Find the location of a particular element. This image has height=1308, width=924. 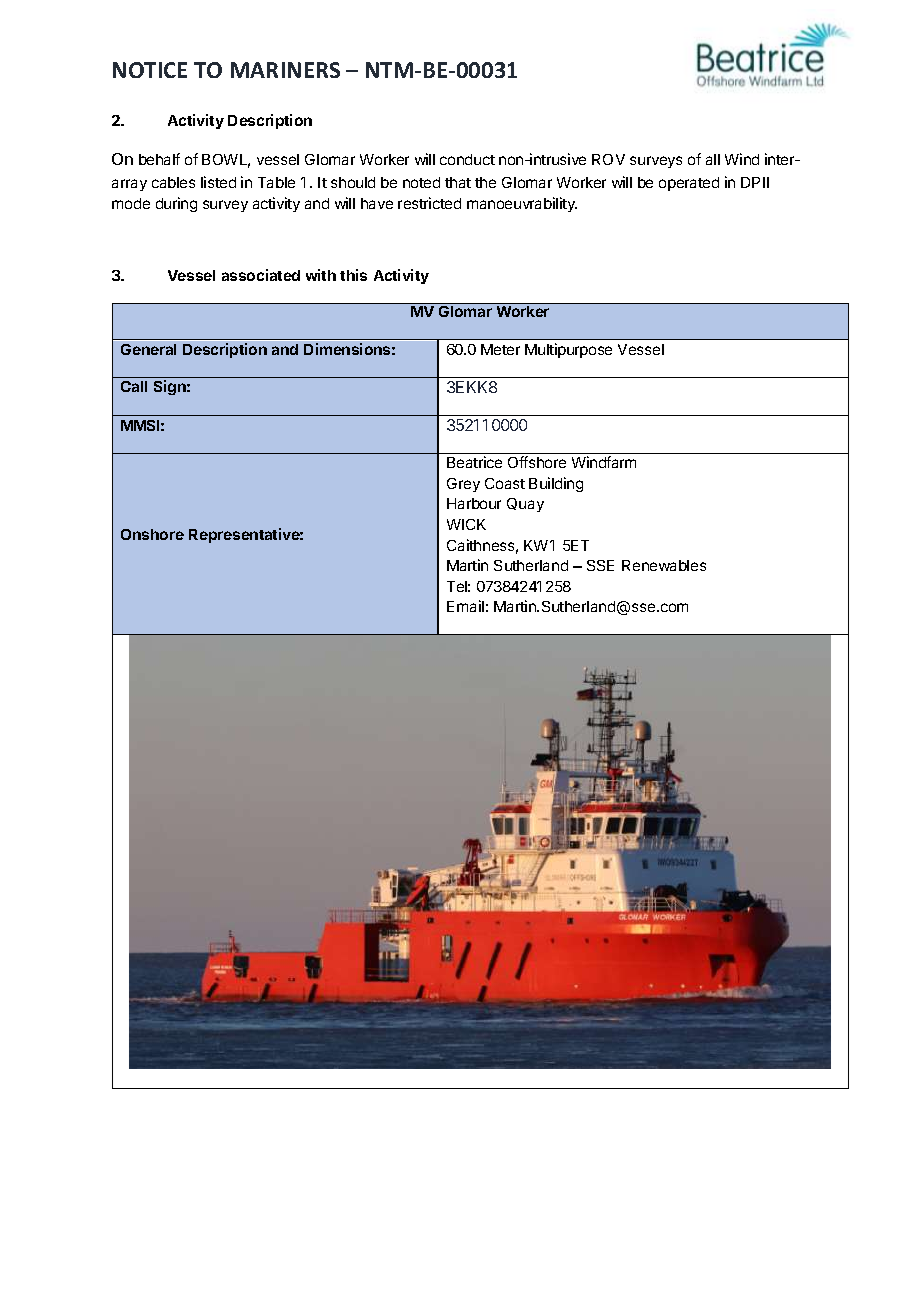

MARINERS is located at coordinates (285, 70).
